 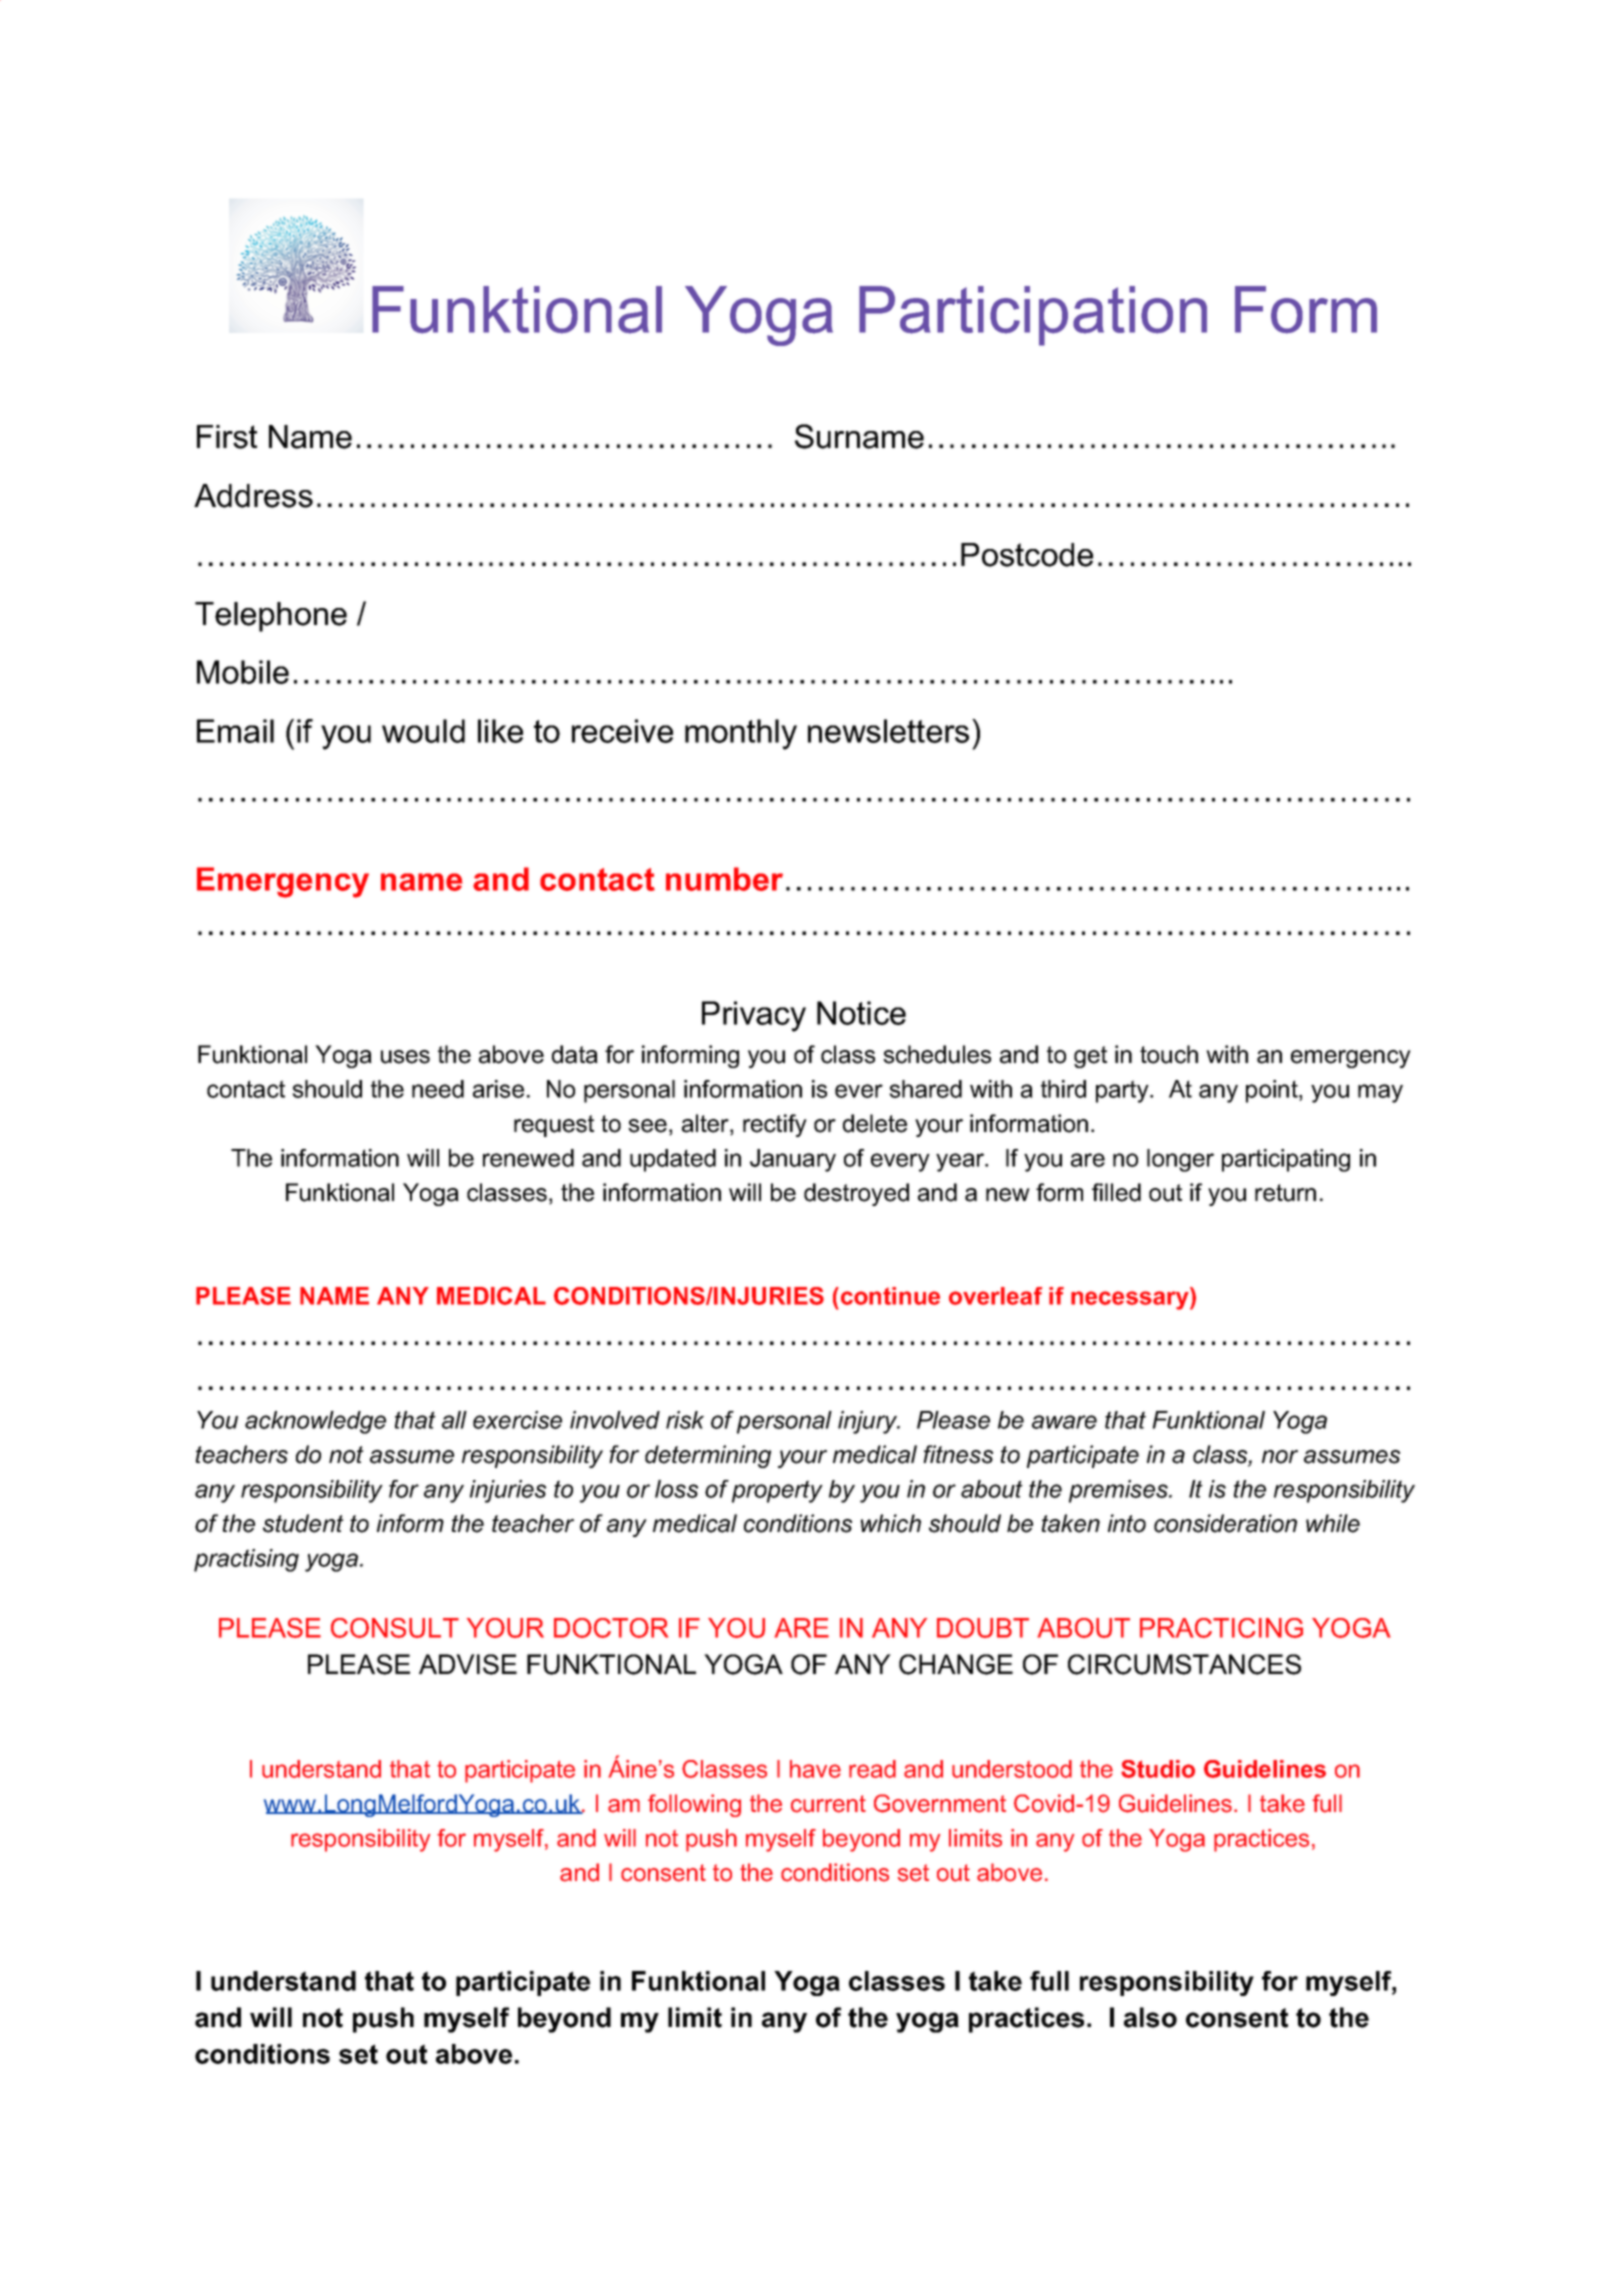 I want to click on injury, so click(x=868, y=1422).
